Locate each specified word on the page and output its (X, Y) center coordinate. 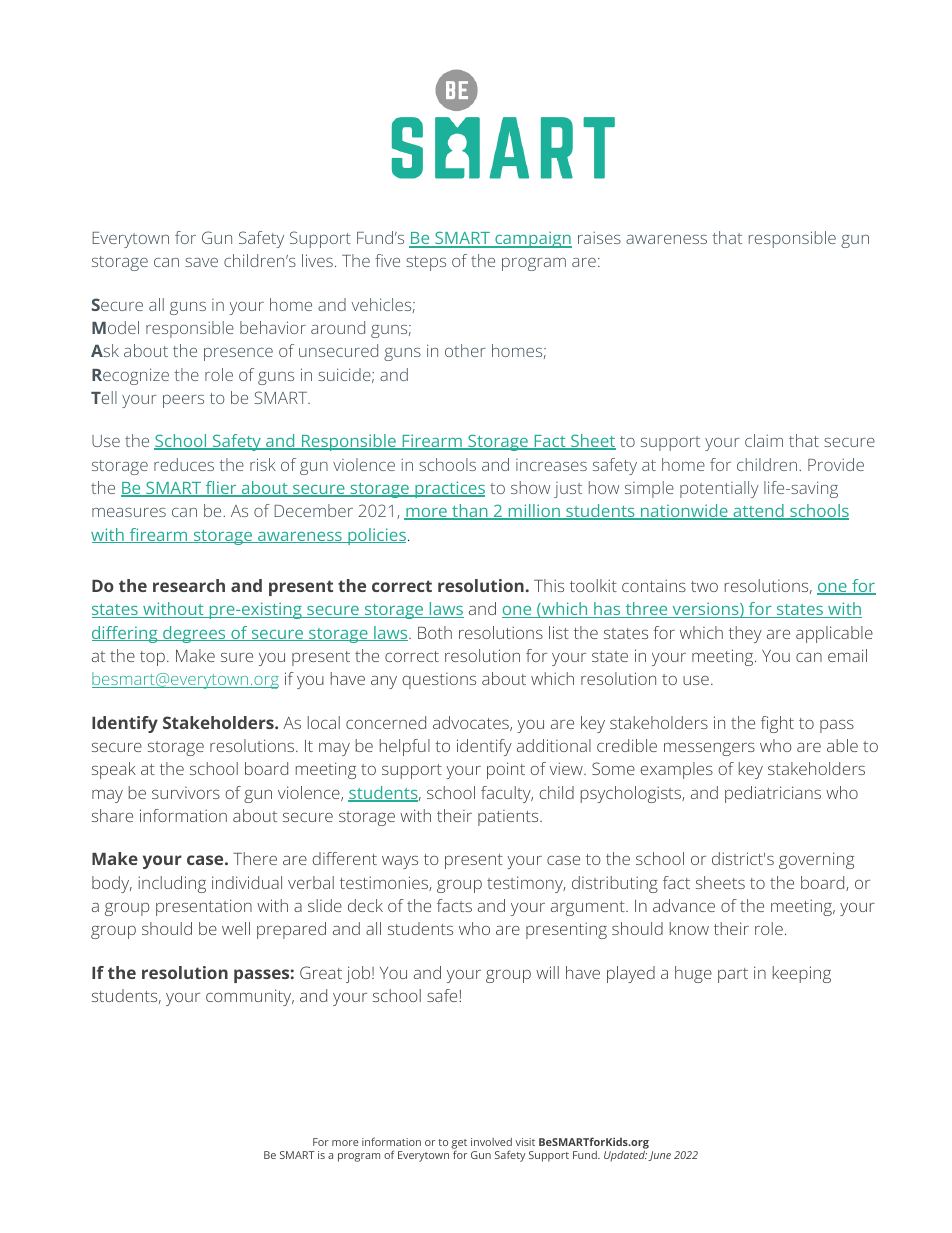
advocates (472, 723)
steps (426, 263)
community (250, 997)
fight (777, 724)
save (201, 262)
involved (491, 1142)
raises (599, 237)
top (152, 658)
